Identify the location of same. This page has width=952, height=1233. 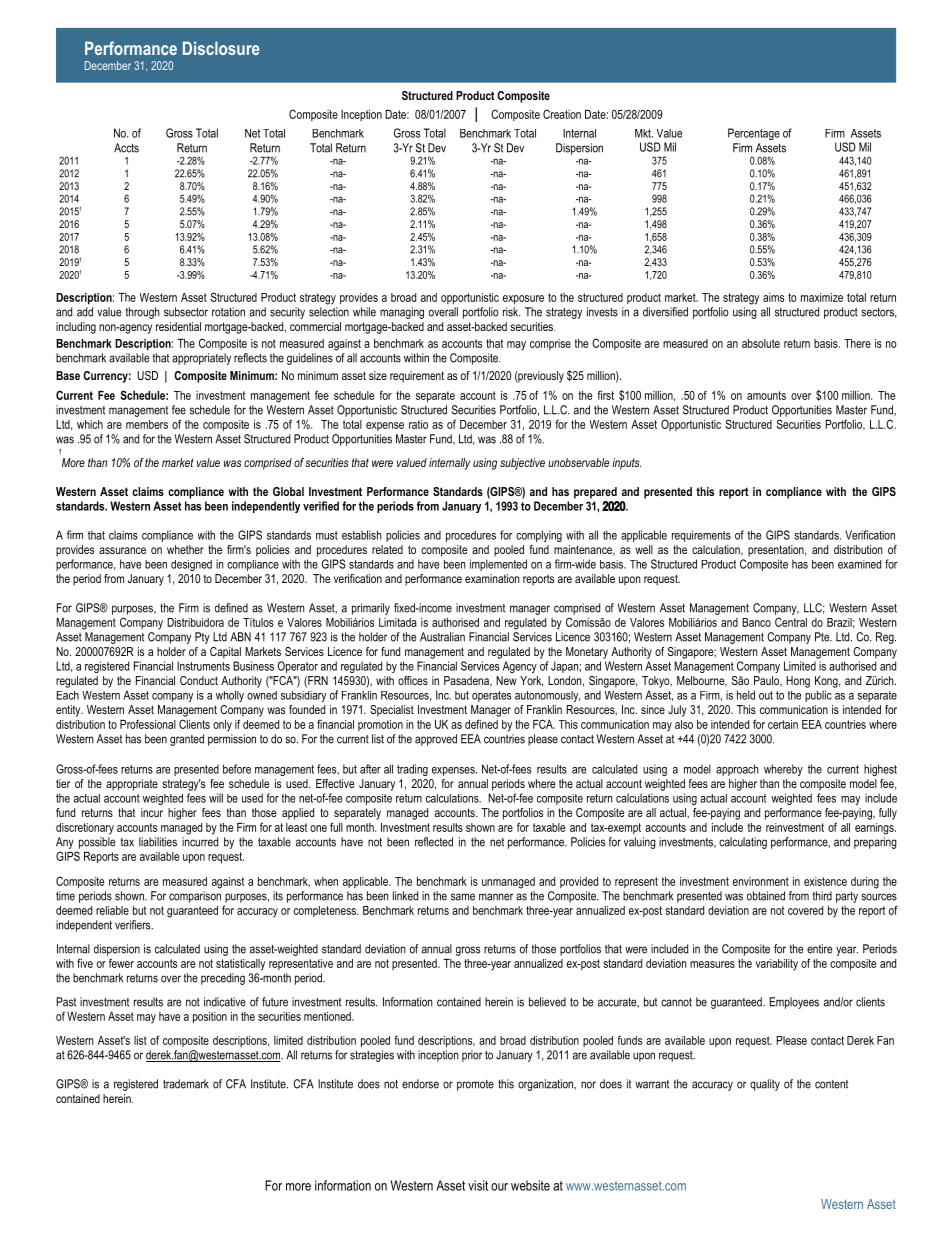
(463, 897).
